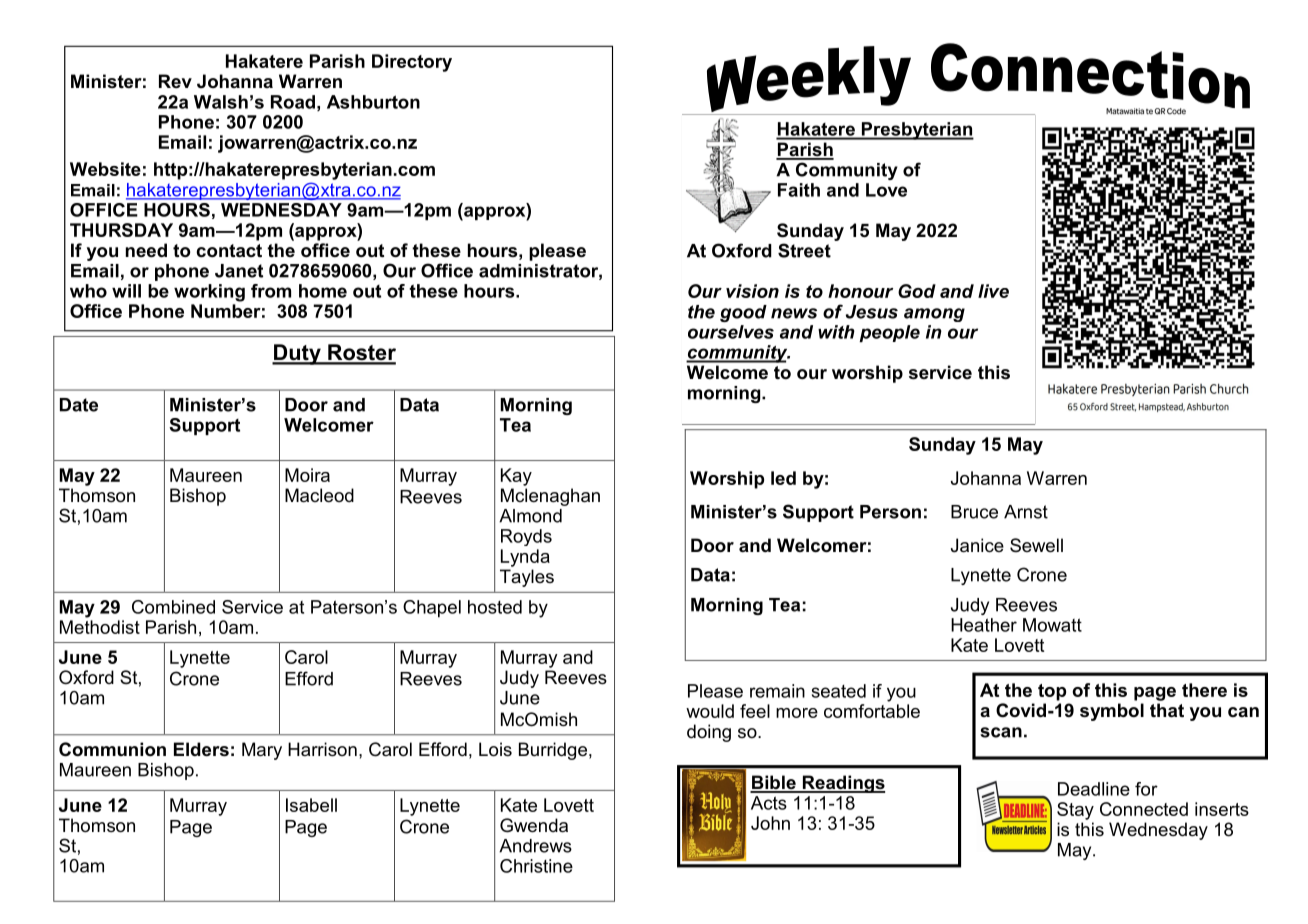 This document has height=924, width=1308. What do you see at coordinates (535, 846) in the document?
I see `Andrews` at bounding box center [535, 846].
